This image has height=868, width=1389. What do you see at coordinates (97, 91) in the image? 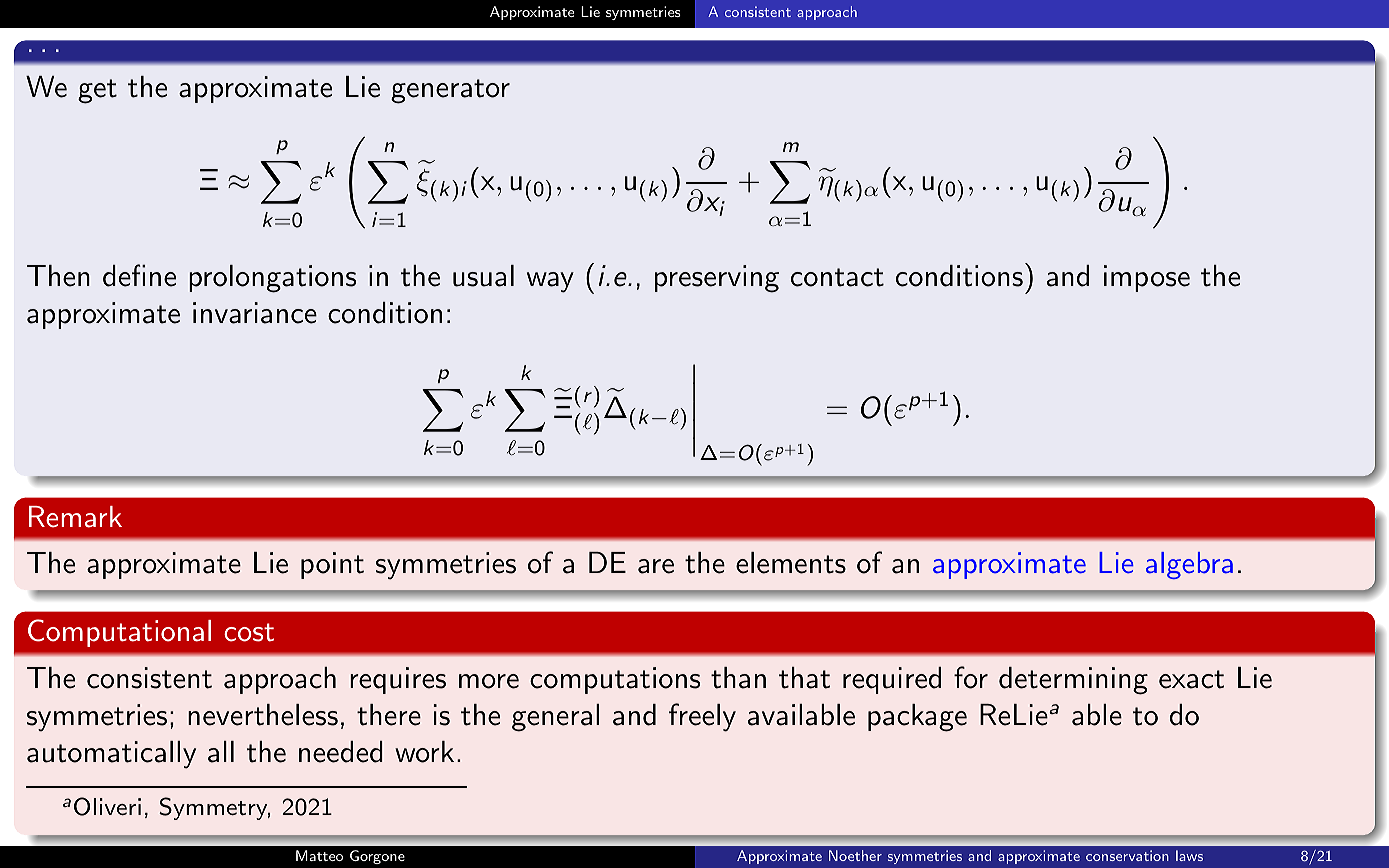
I see `get` at bounding box center [97, 91].
